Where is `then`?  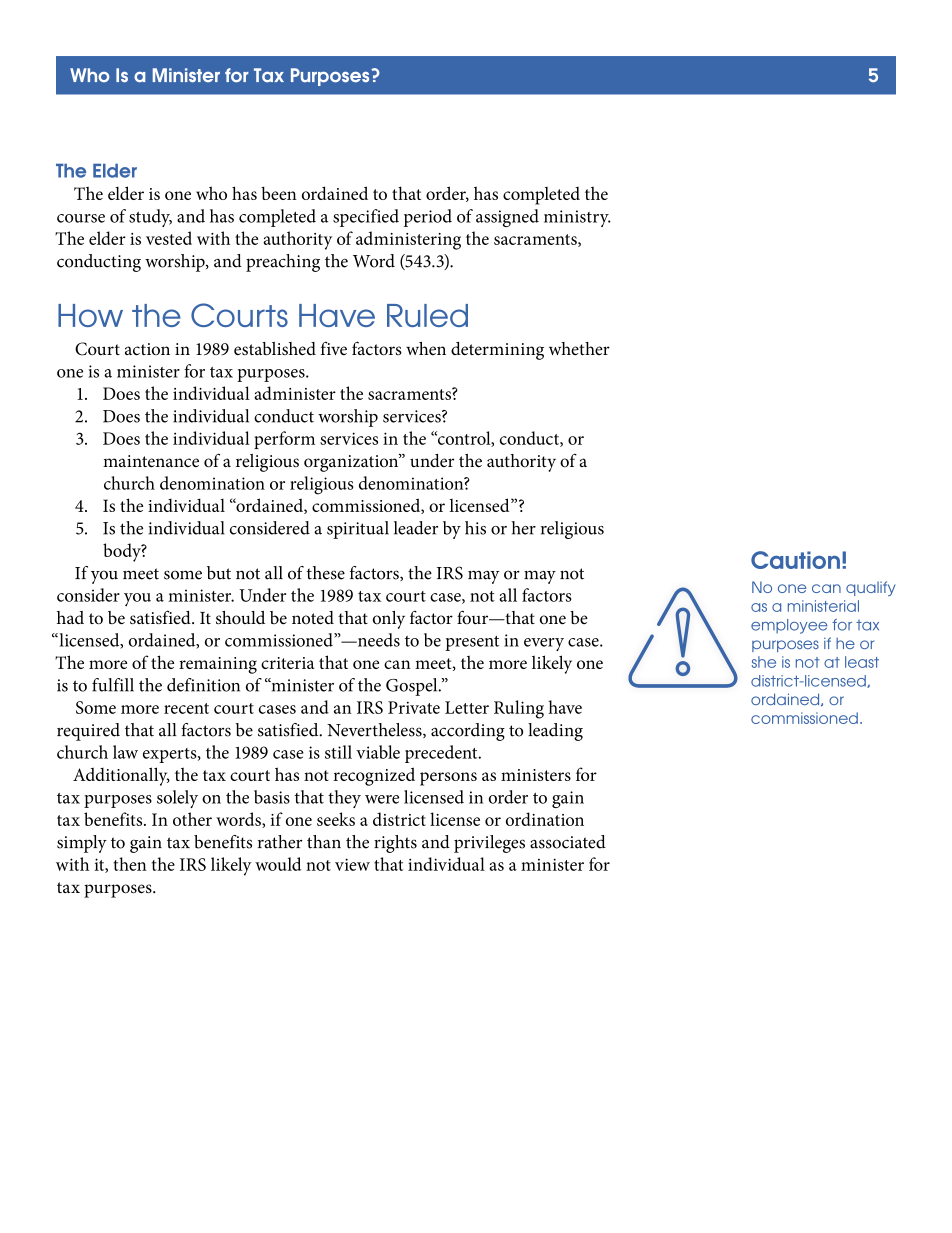
then is located at coordinates (130, 864).
